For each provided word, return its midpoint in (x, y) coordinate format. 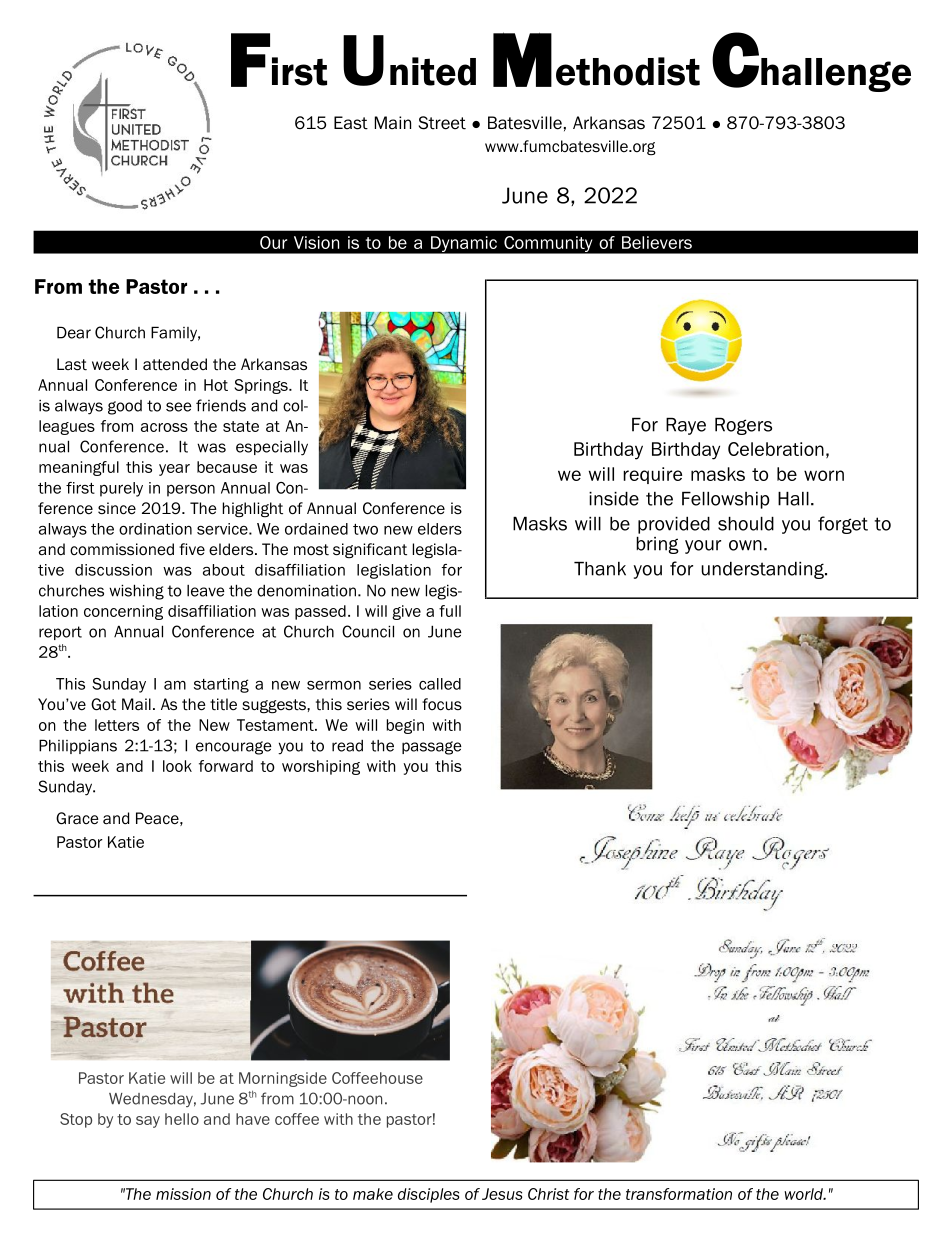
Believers (657, 242)
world (804, 1194)
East (351, 123)
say (148, 1122)
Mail (136, 704)
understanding (763, 570)
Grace (77, 818)
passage (432, 748)
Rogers (743, 426)
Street (442, 123)
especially (272, 448)
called (440, 684)
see (179, 407)
